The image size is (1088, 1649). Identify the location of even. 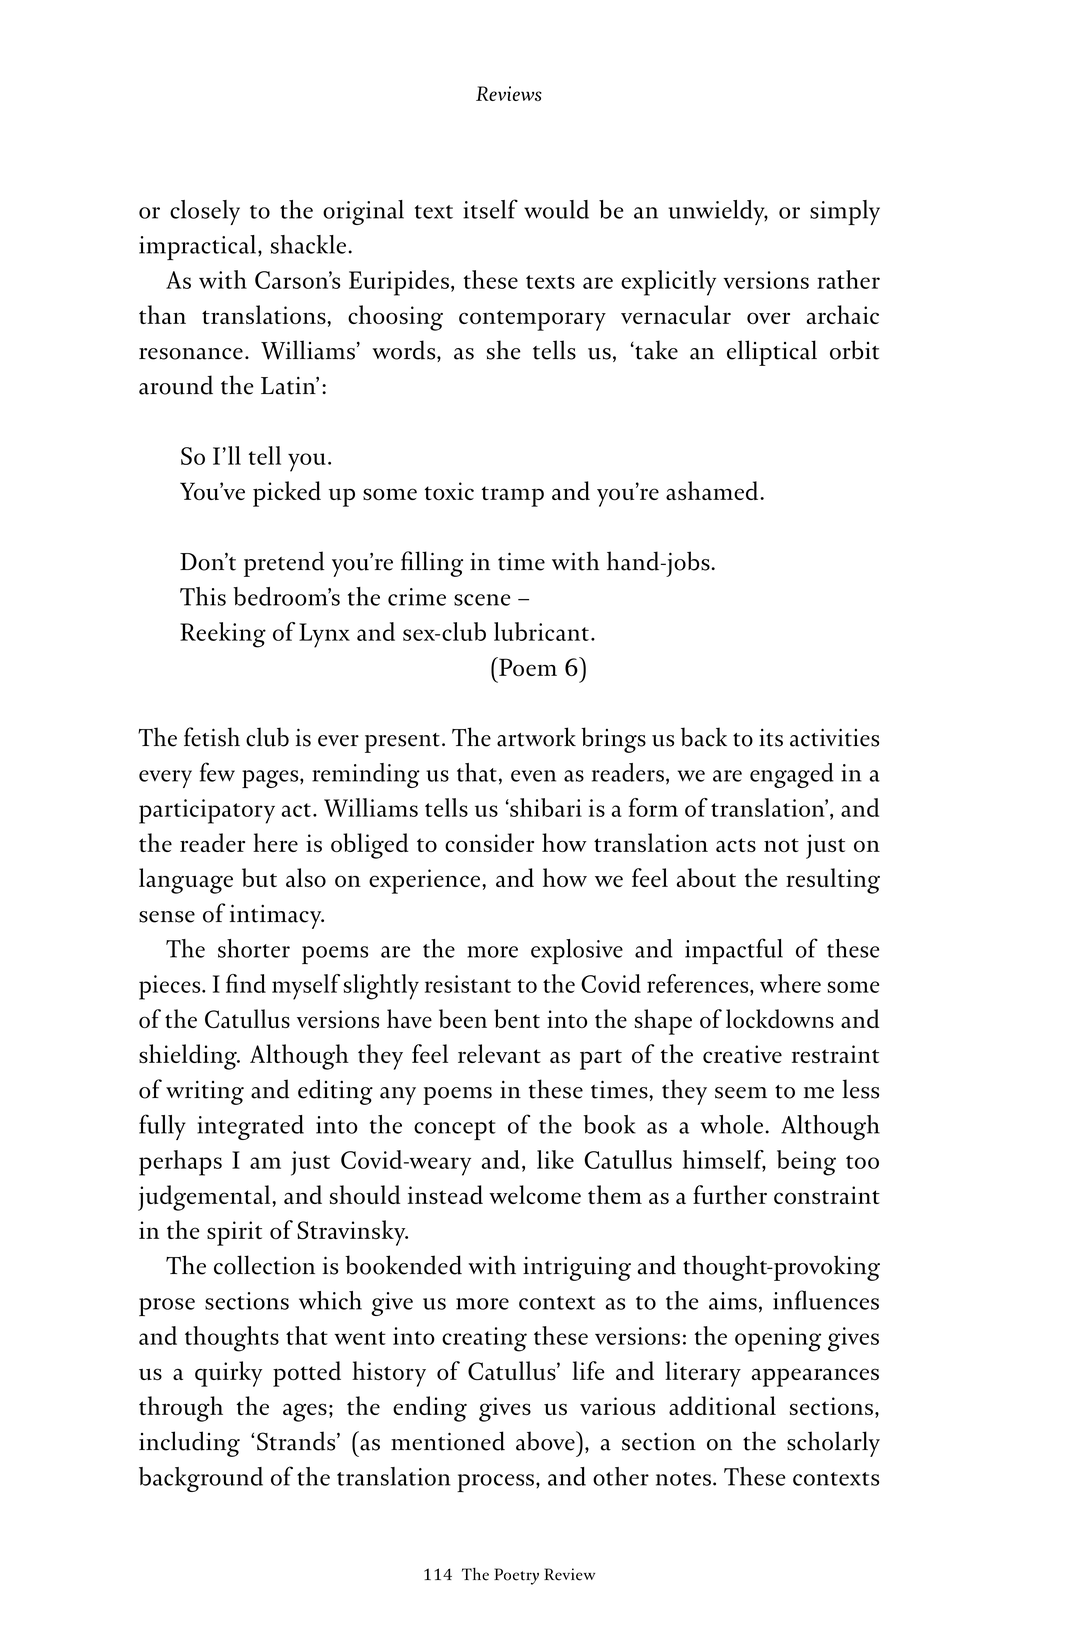
(533, 776).
